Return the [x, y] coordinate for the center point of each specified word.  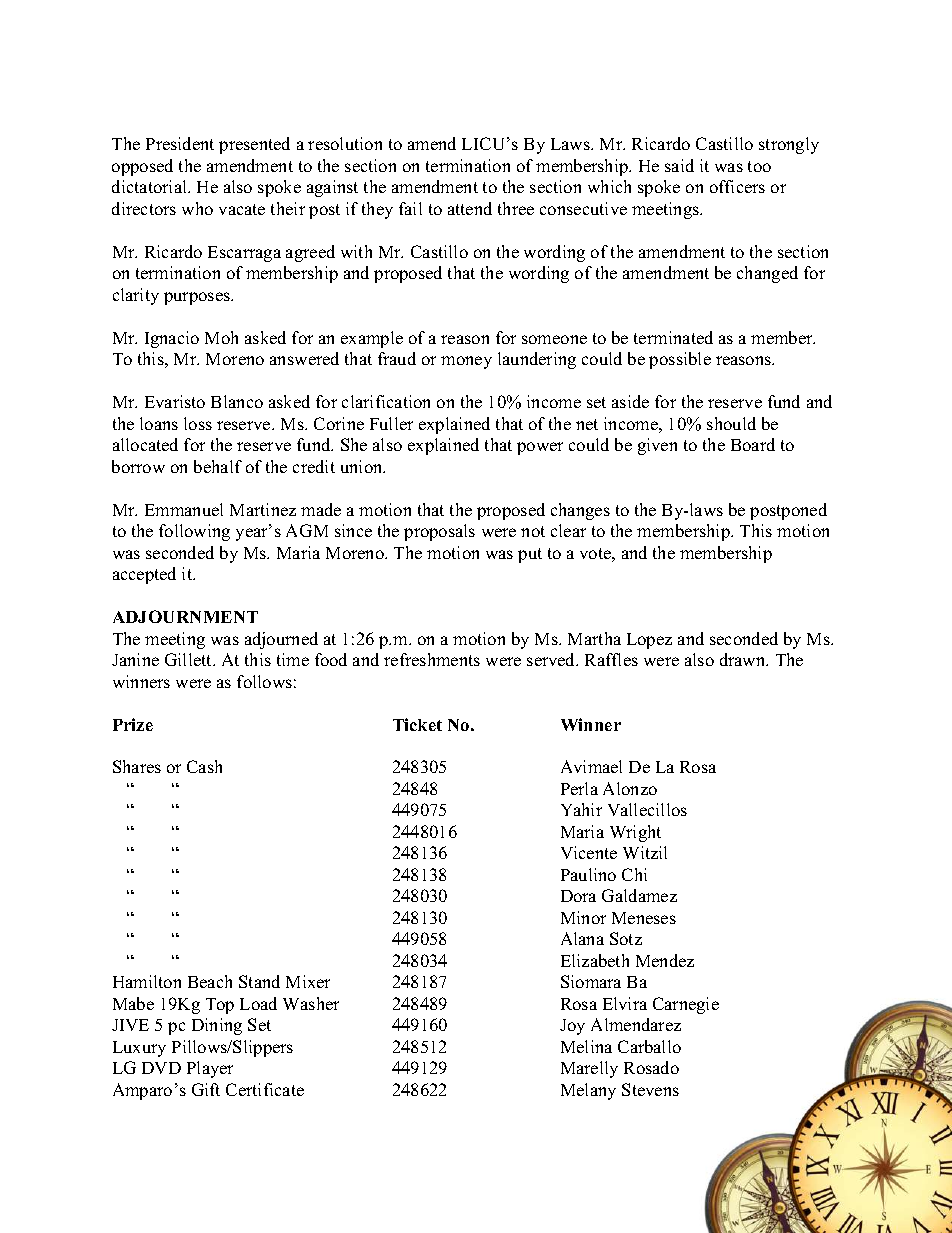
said [679, 165]
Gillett [189, 659]
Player [210, 1069]
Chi [634, 874]
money [466, 362]
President [180, 143]
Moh [221, 337]
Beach [210, 981]
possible [680, 360]
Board [753, 444]
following [194, 532]
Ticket [417, 724]
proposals [439, 532]
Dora [578, 896]
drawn [744, 659]
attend [470, 208]
